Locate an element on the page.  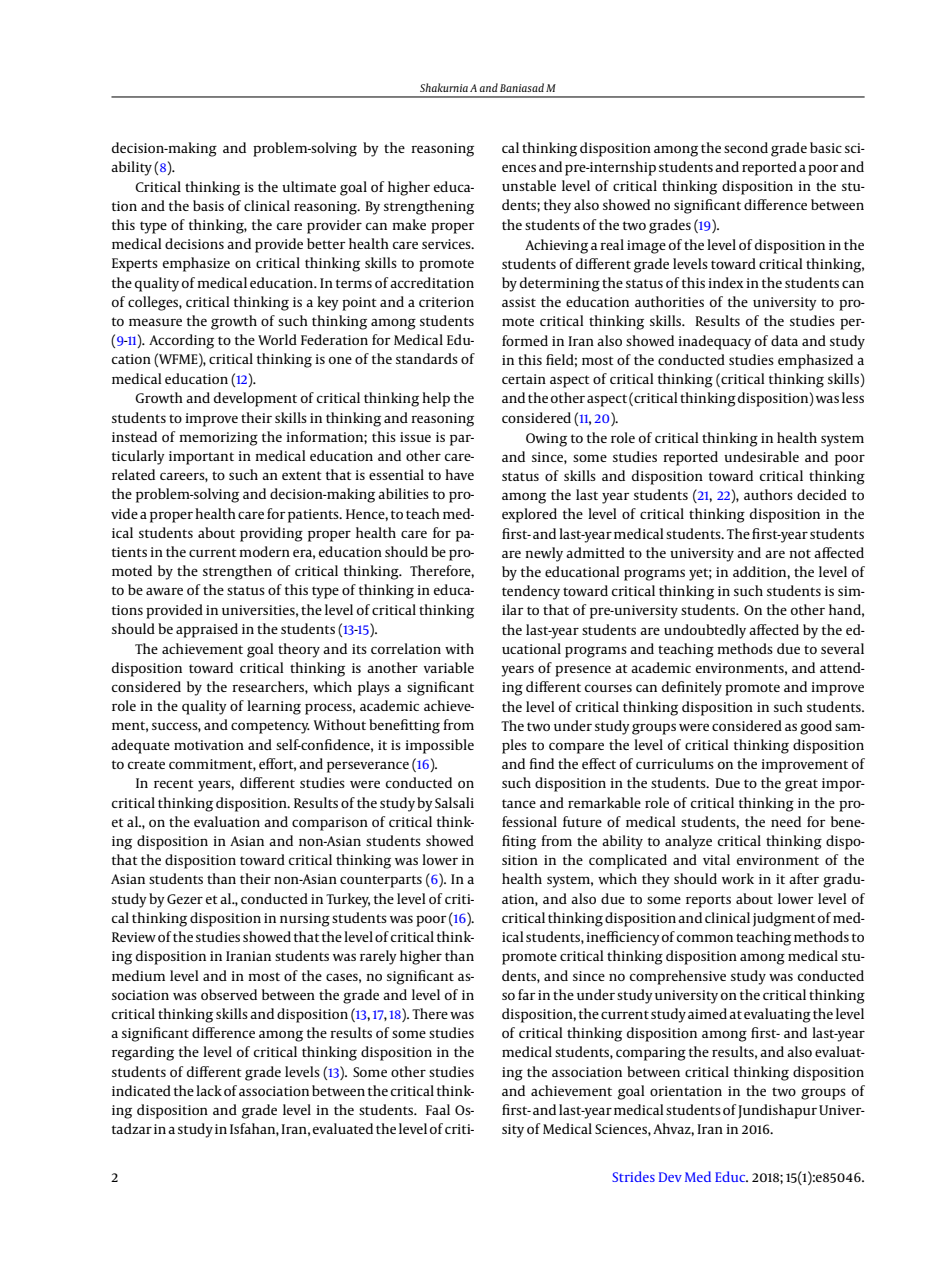
modern is located at coordinates (264, 551).
